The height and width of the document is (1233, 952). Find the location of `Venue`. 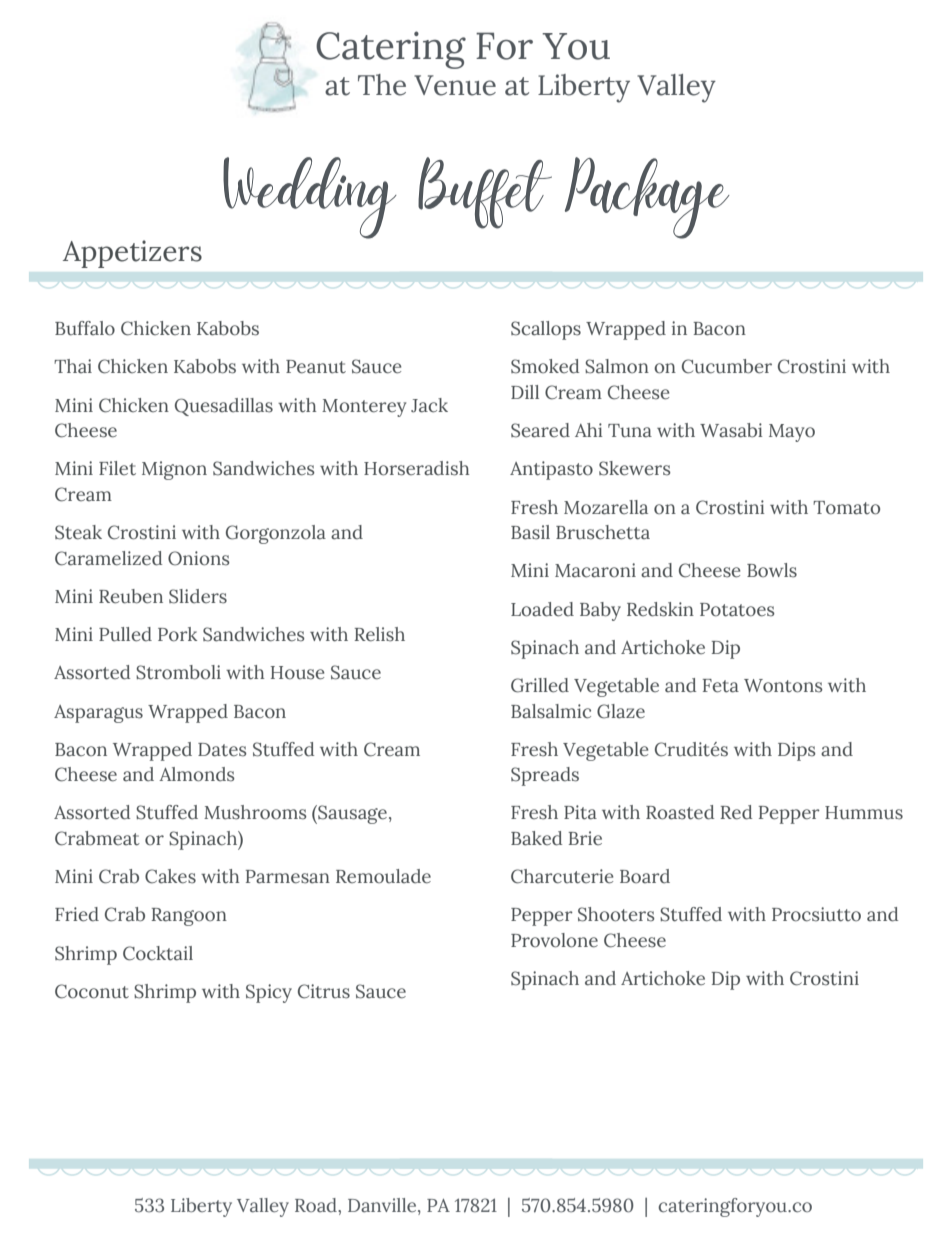

Venue is located at coordinates (455, 85).
